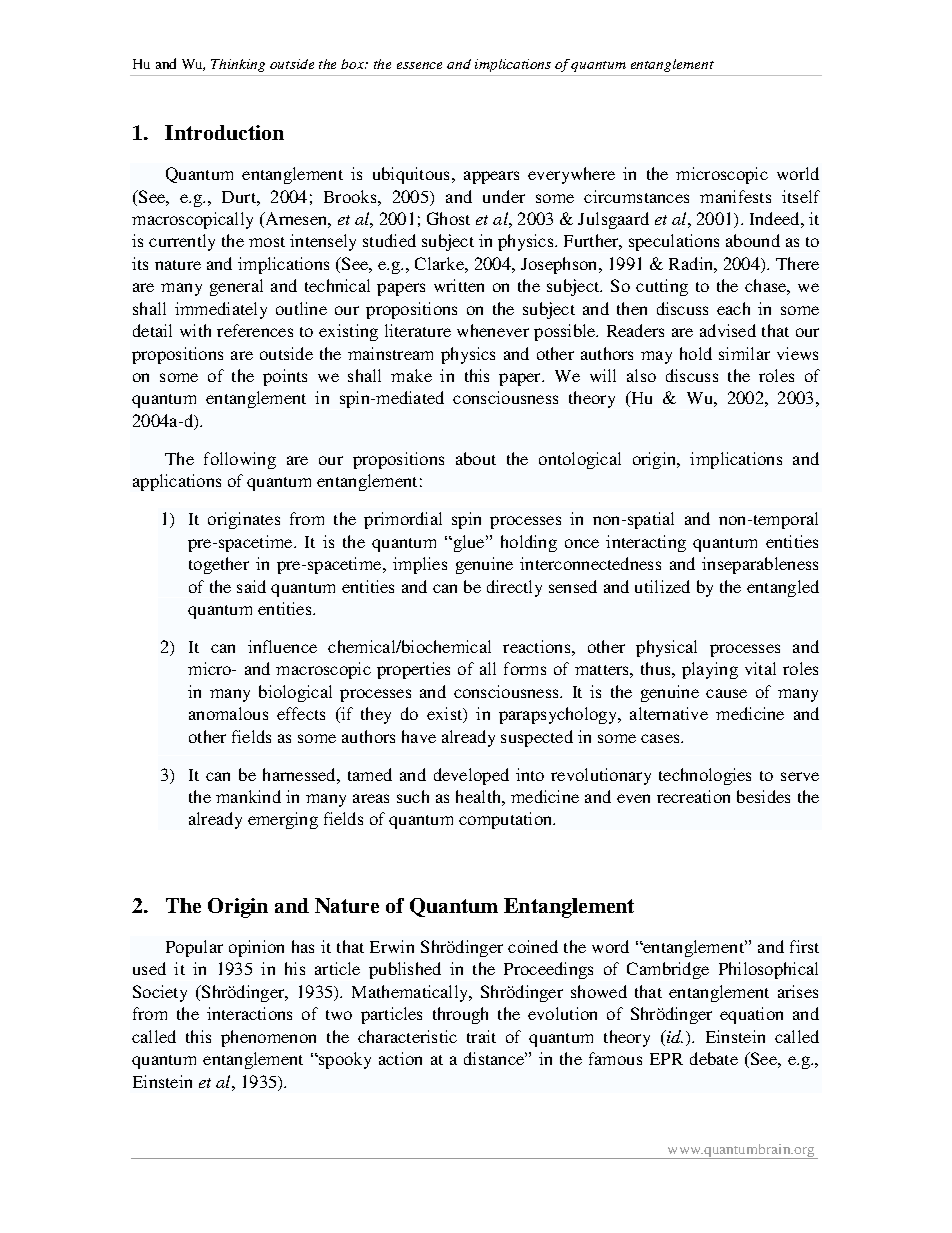 The height and width of the screenshot is (1233, 952). Describe the element at coordinates (248, 796) in the screenshot. I see `mankind` at that location.
